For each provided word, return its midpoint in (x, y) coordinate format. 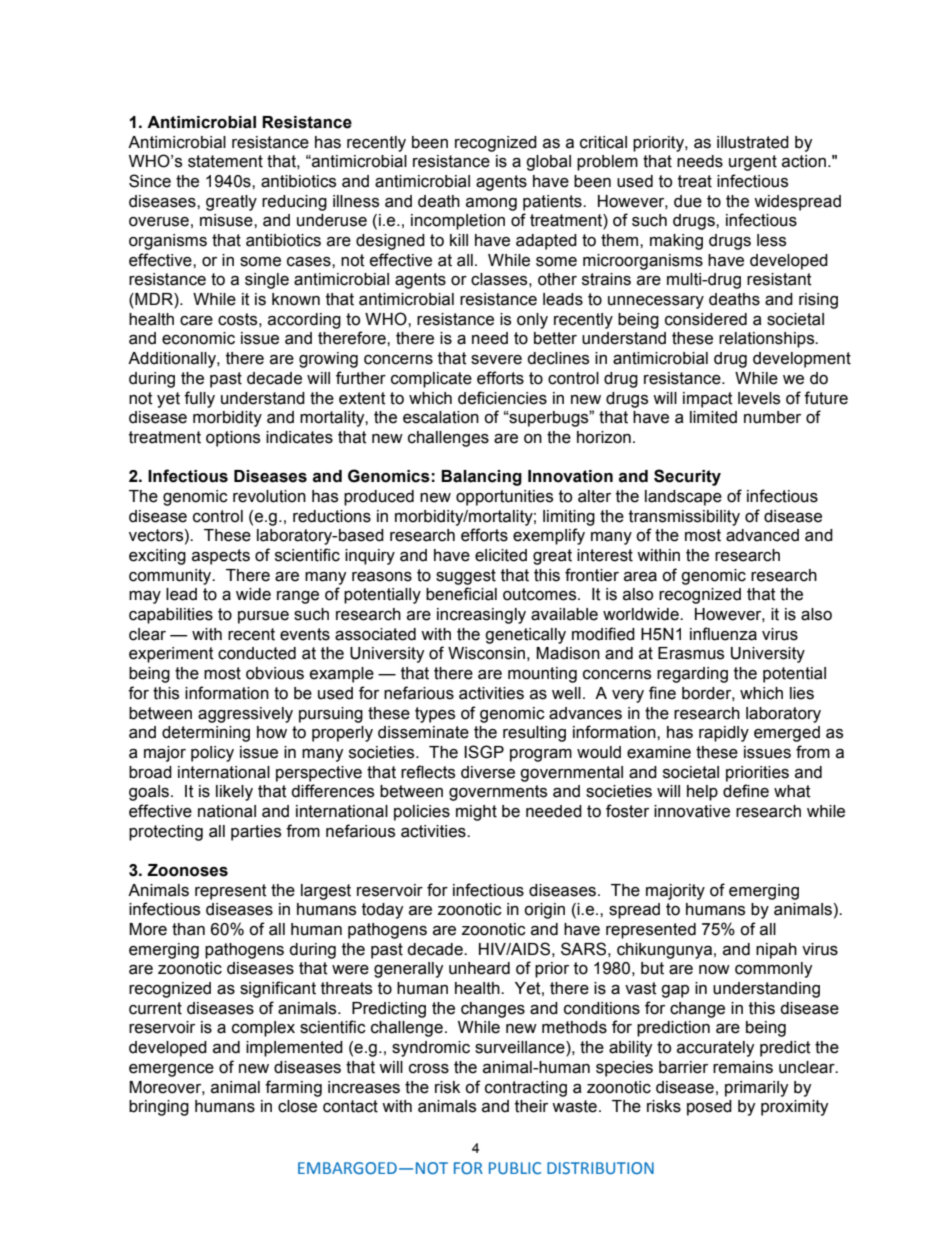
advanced (762, 535)
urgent (753, 163)
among (491, 204)
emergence (171, 1070)
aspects (221, 557)
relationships (768, 340)
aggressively (245, 715)
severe (496, 360)
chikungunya (664, 951)
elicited (501, 555)
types (435, 715)
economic (198, 338)
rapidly (724, 734)
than (188, 929)
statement (225, 161)
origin (544, 911)
